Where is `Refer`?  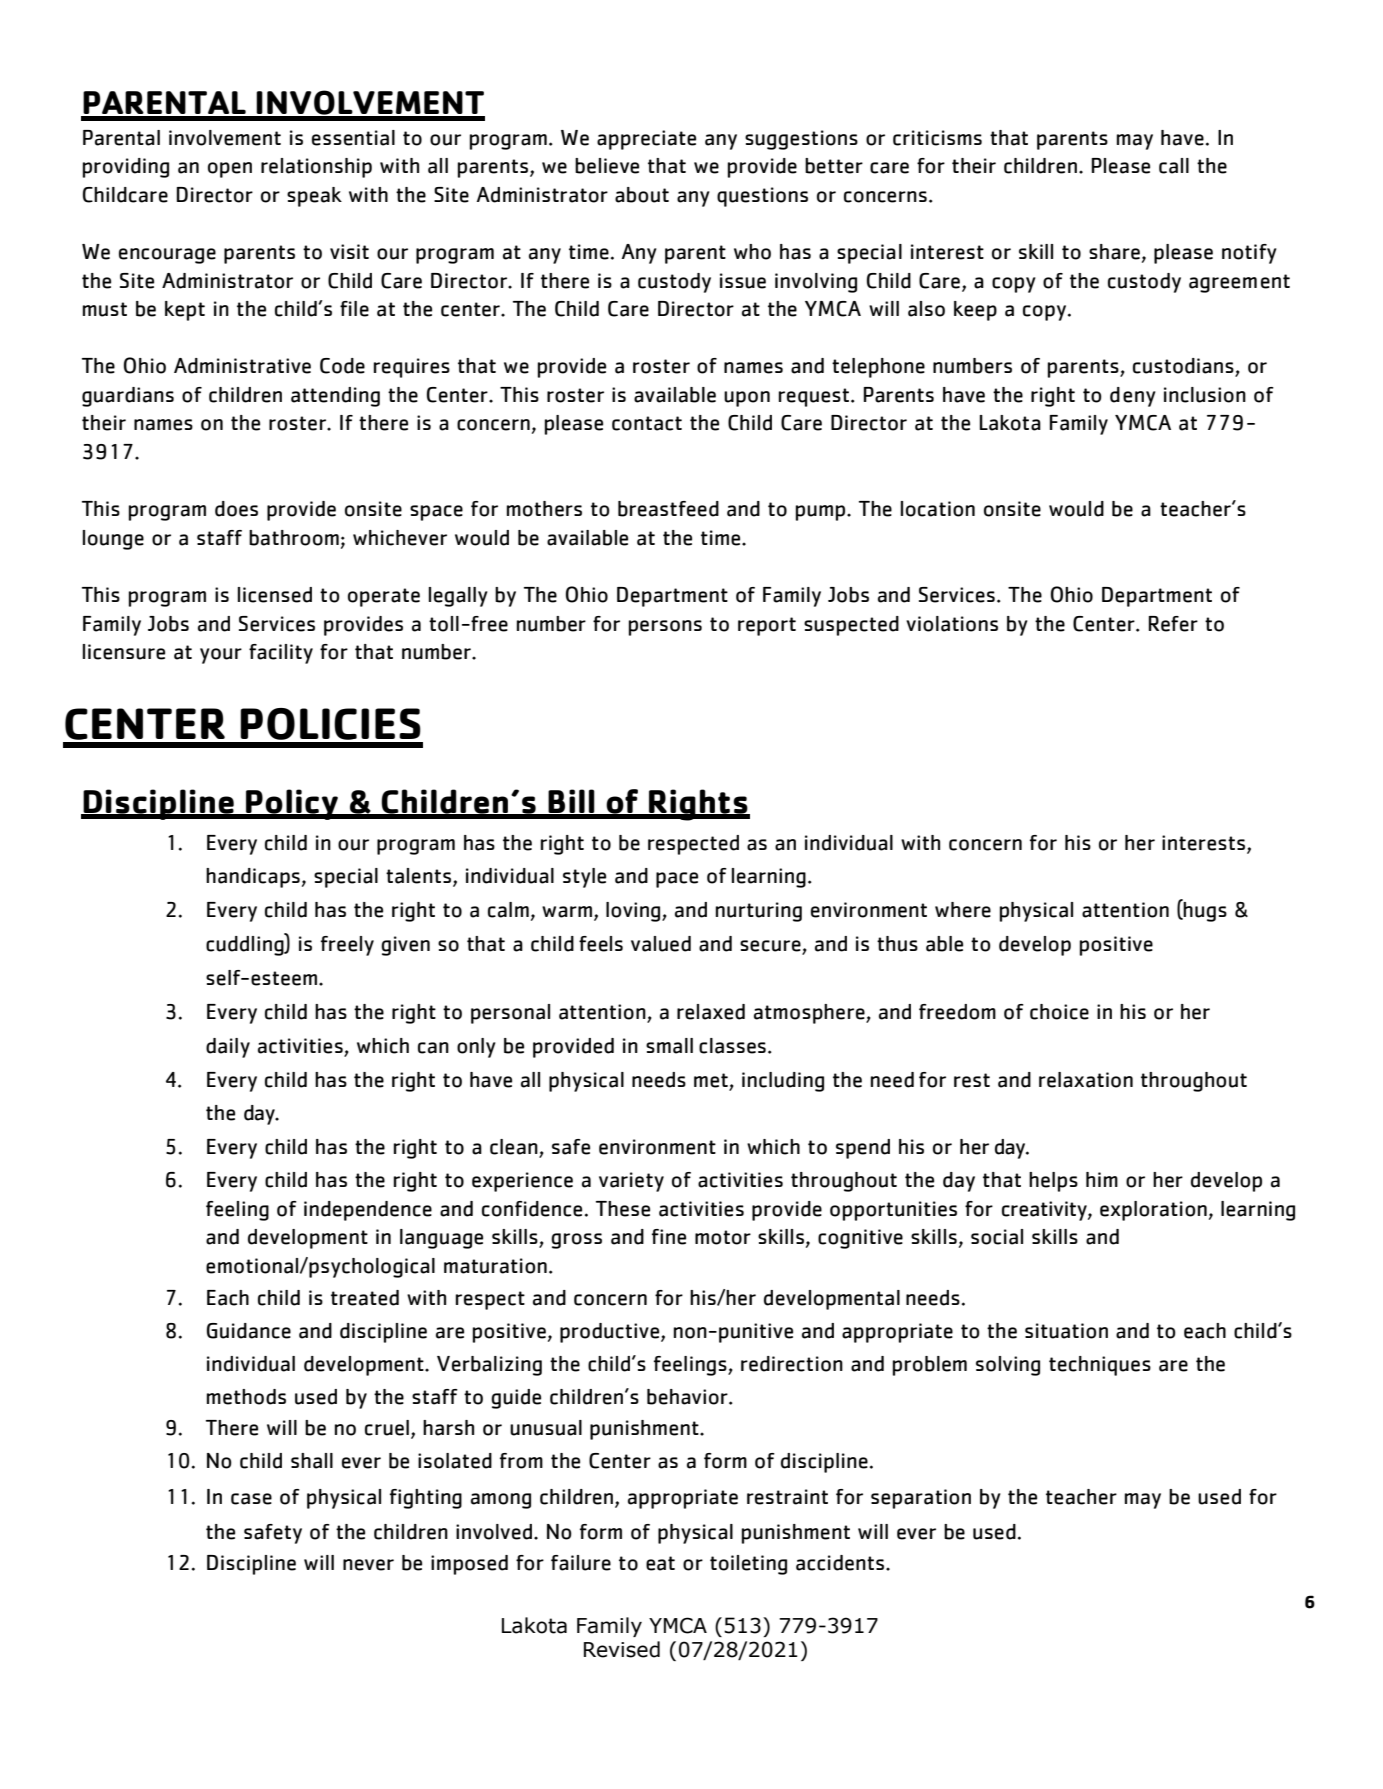 Refer is located at coordinates (1173, 624).
